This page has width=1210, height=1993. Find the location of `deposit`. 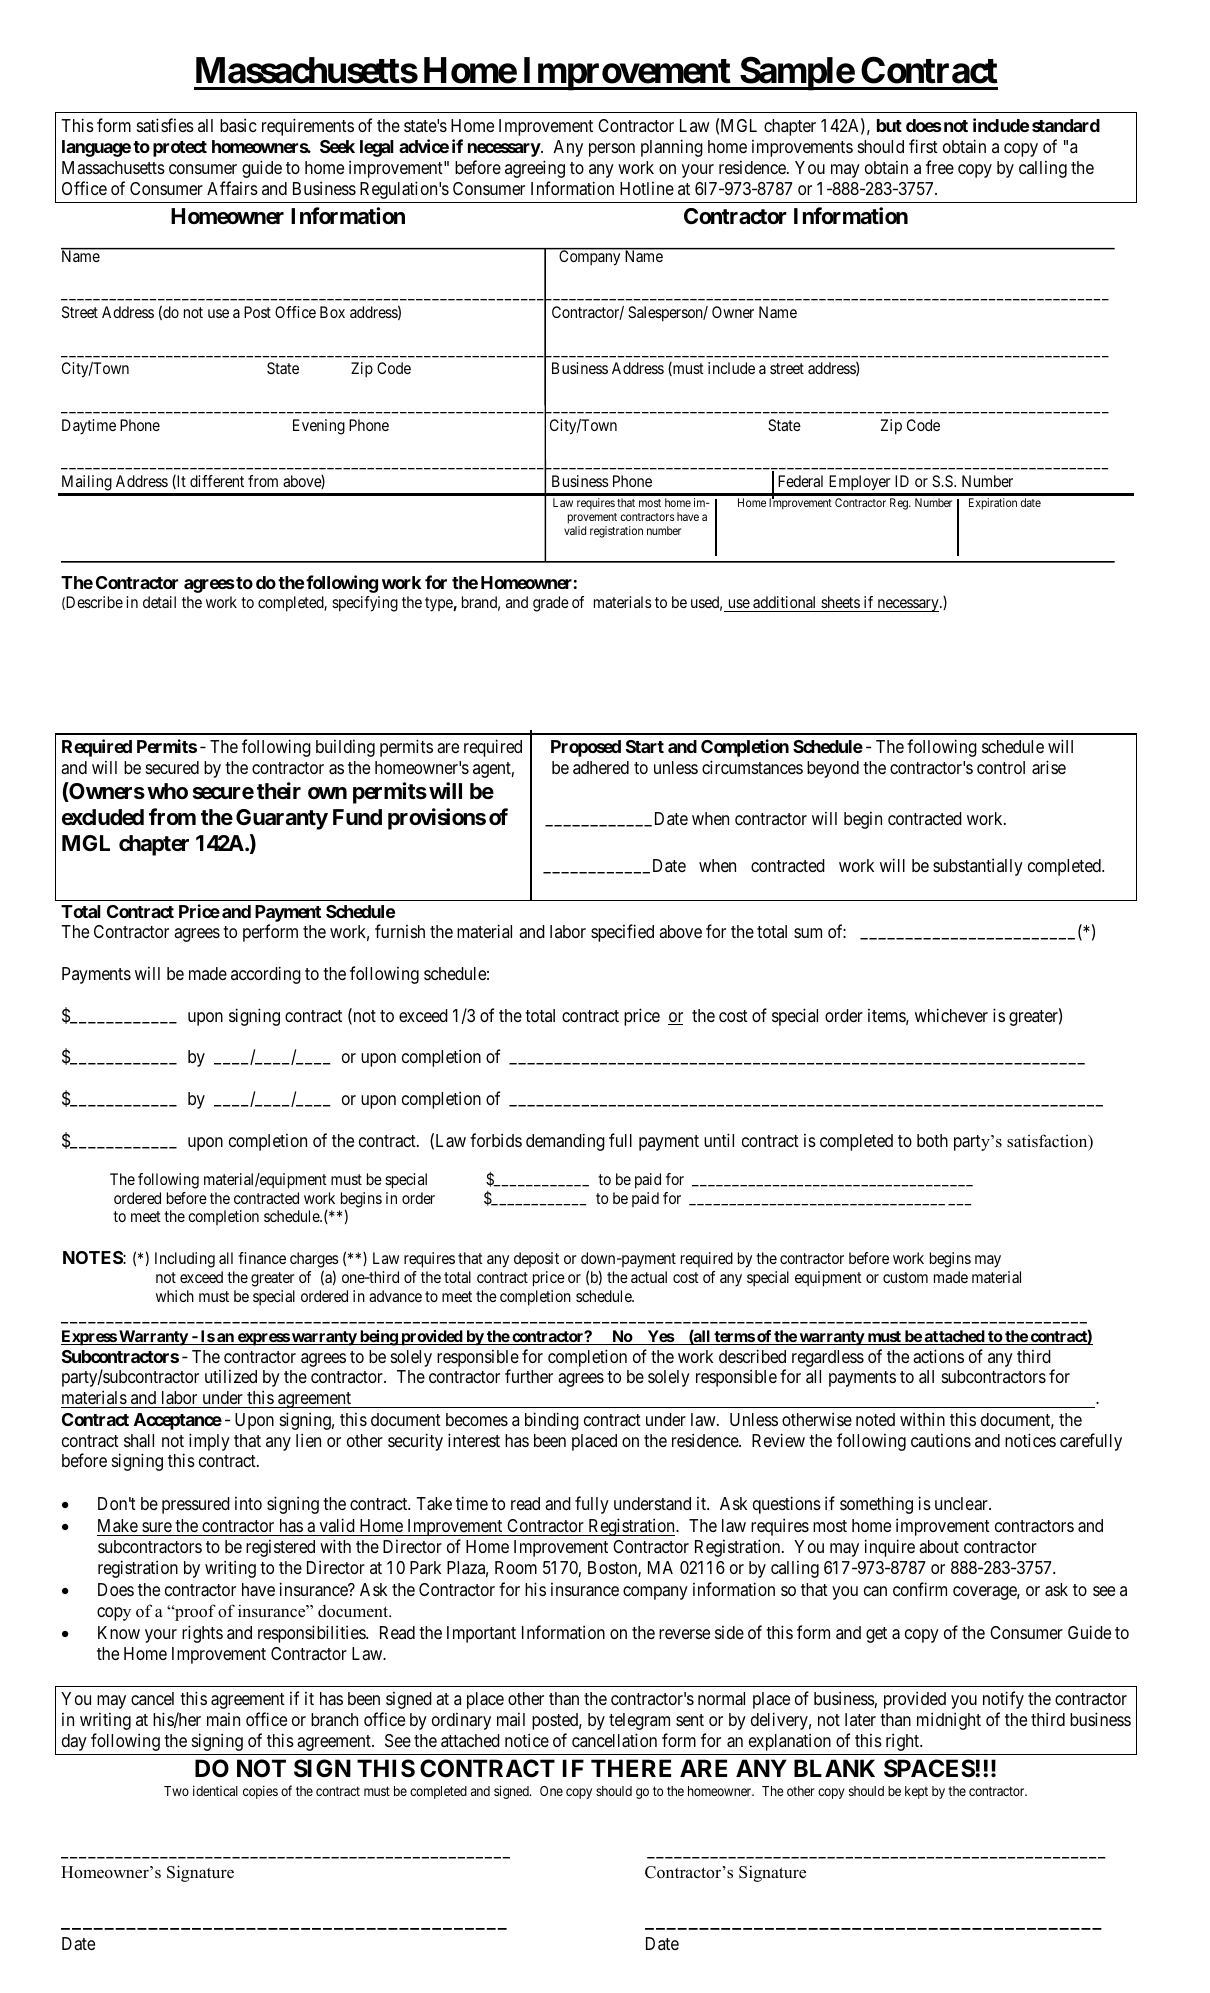

deposit is located at coordinates (536, 1259).
